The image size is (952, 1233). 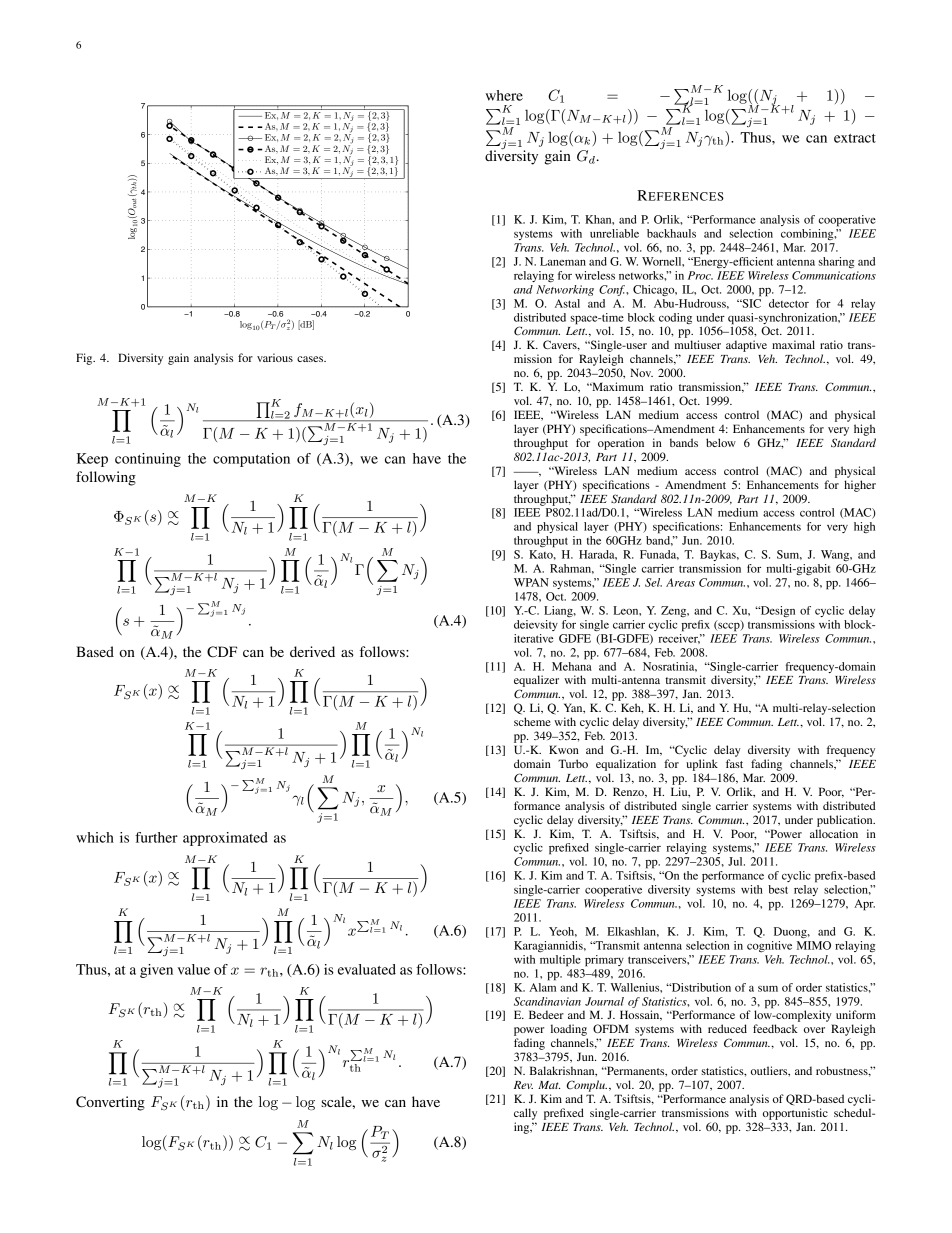 What do you see at coordinates (536, 681) in the screenshot?
I see `equalizer` at bounding box center [536, 681].
